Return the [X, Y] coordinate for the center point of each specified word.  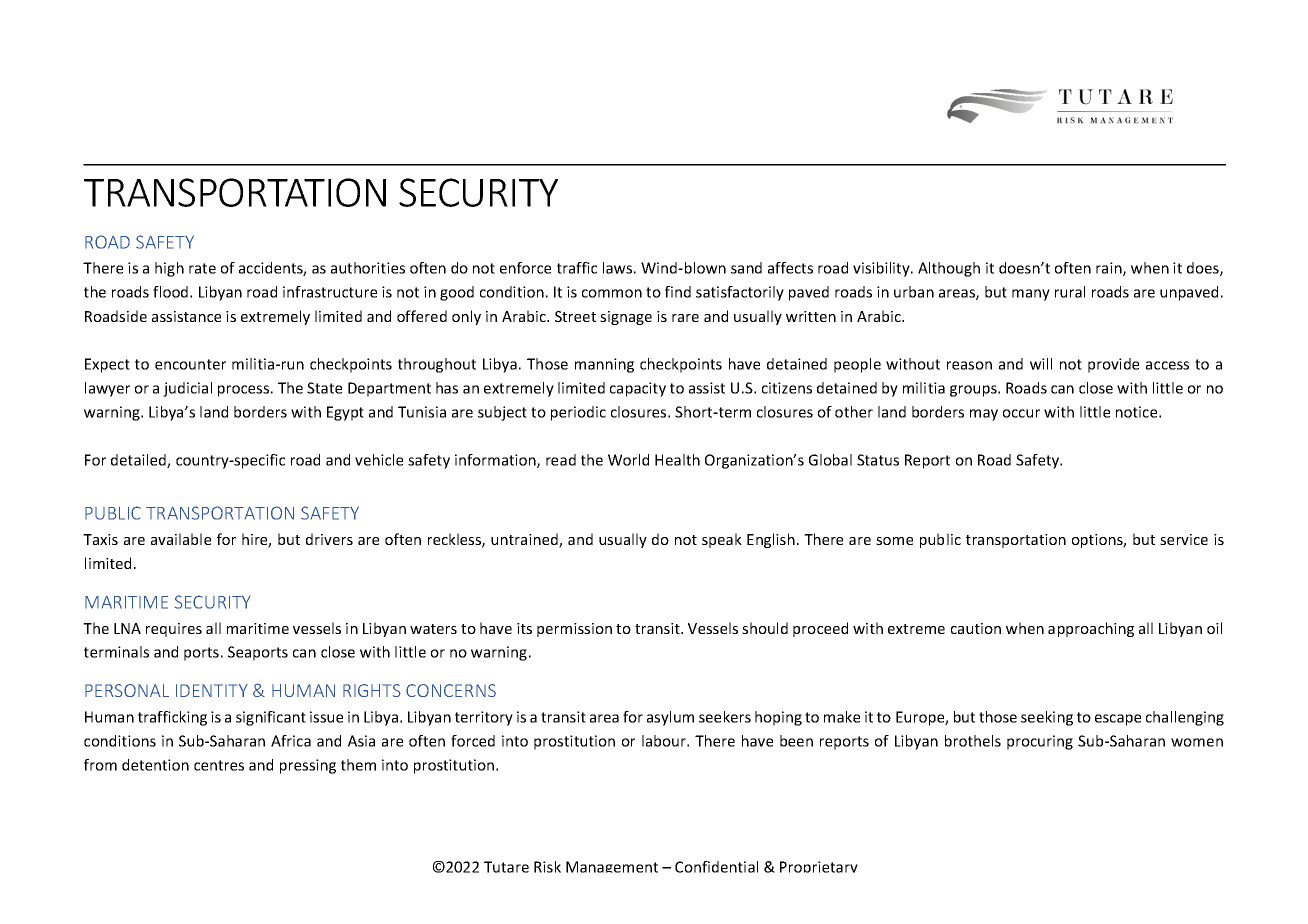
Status [878, 460]
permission [574, 630]
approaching [1091, 629]
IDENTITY [212, 690]
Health [677, 460]
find [678, 292]
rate [202, 268]
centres [219, 765]
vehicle [379, 460]
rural [1070, 292]
